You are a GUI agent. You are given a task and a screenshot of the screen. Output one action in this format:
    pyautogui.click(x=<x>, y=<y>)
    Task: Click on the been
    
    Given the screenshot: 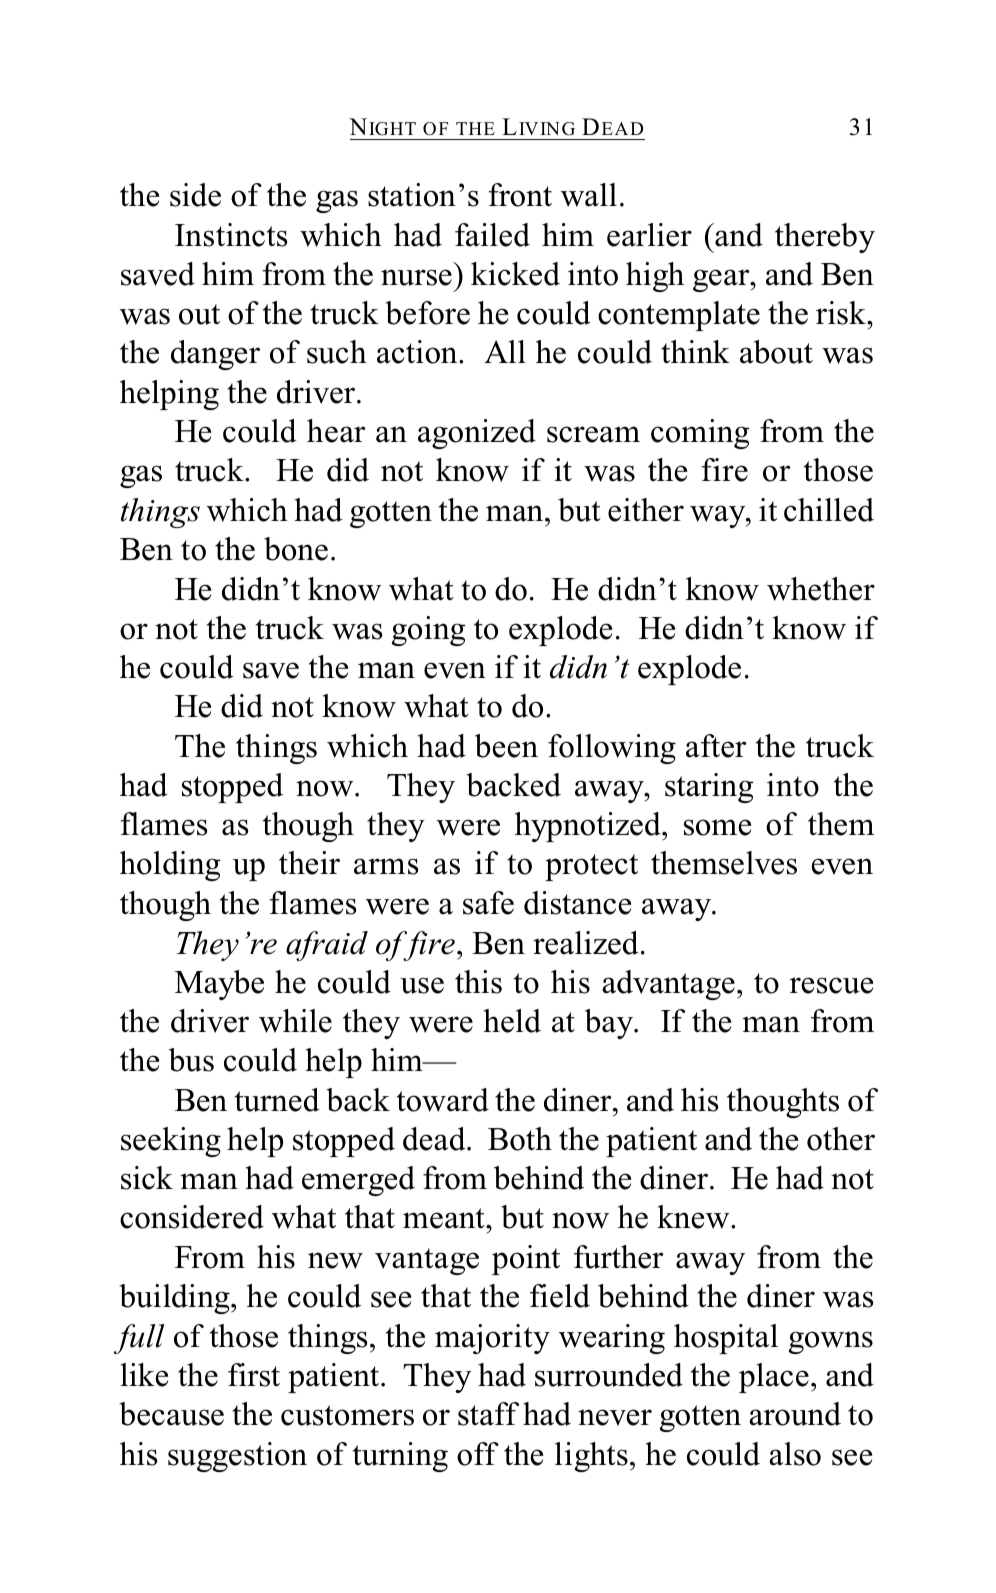 What is the action you would take?
    pyautogui.click(x=506, y=746)
